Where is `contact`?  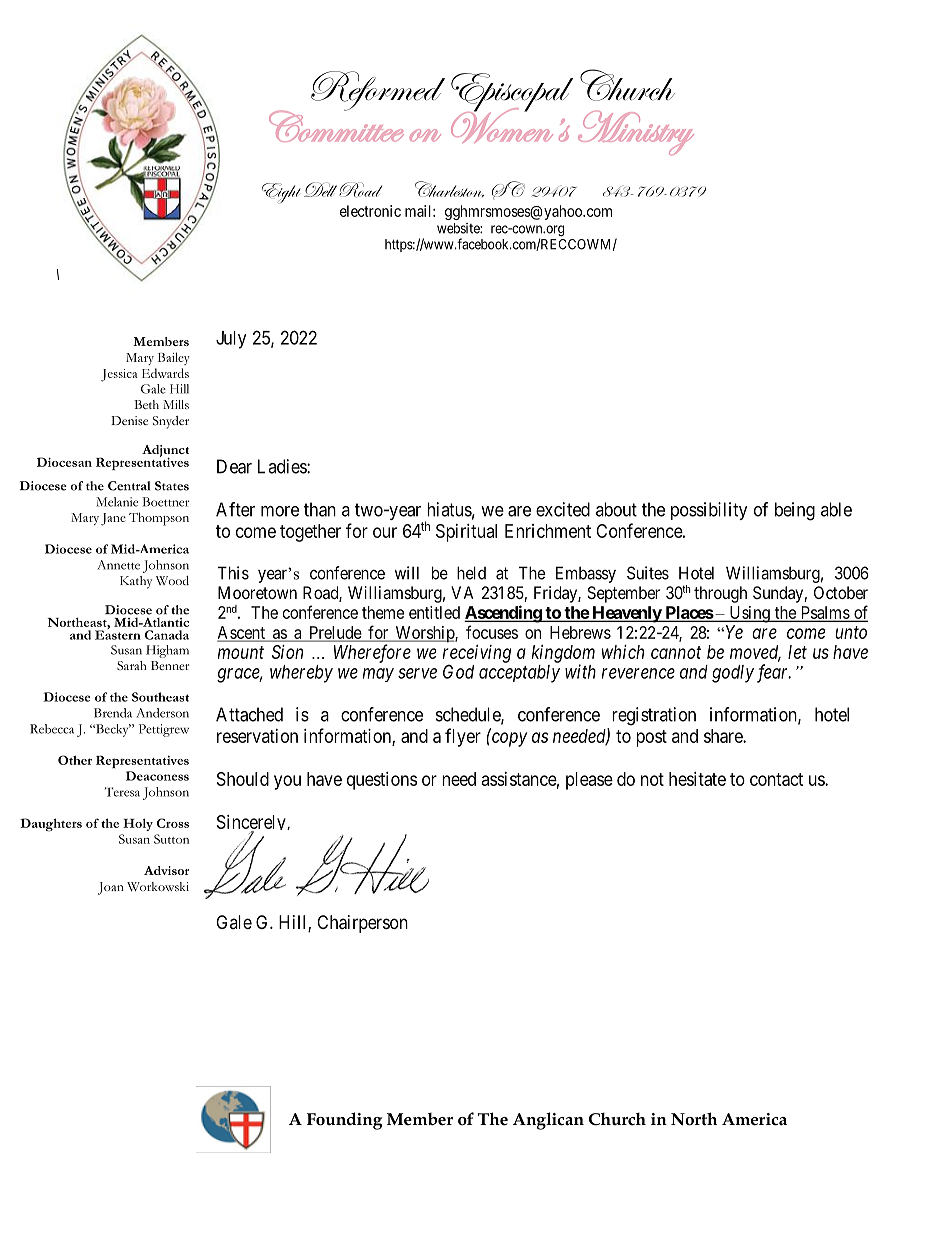 contact is located at coordinates (776, 779).
